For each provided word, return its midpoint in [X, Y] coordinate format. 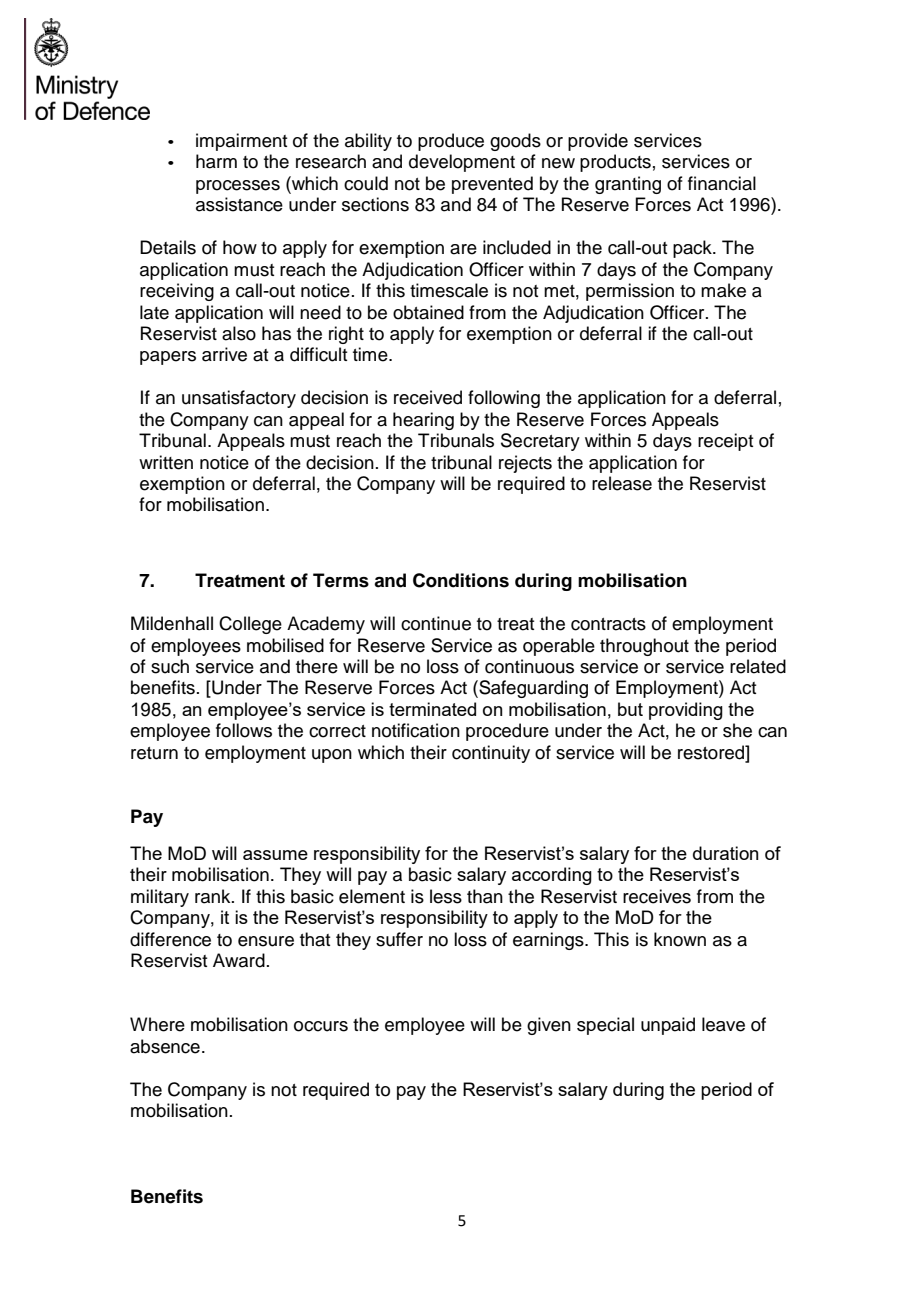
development [462, 163]
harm [216, 161]
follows [244, 730]
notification [416, 730]
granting [628, 185]
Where [157, 1024]
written [166, 462]
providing [686, 711]
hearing [423, 421]
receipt [725, 442]
